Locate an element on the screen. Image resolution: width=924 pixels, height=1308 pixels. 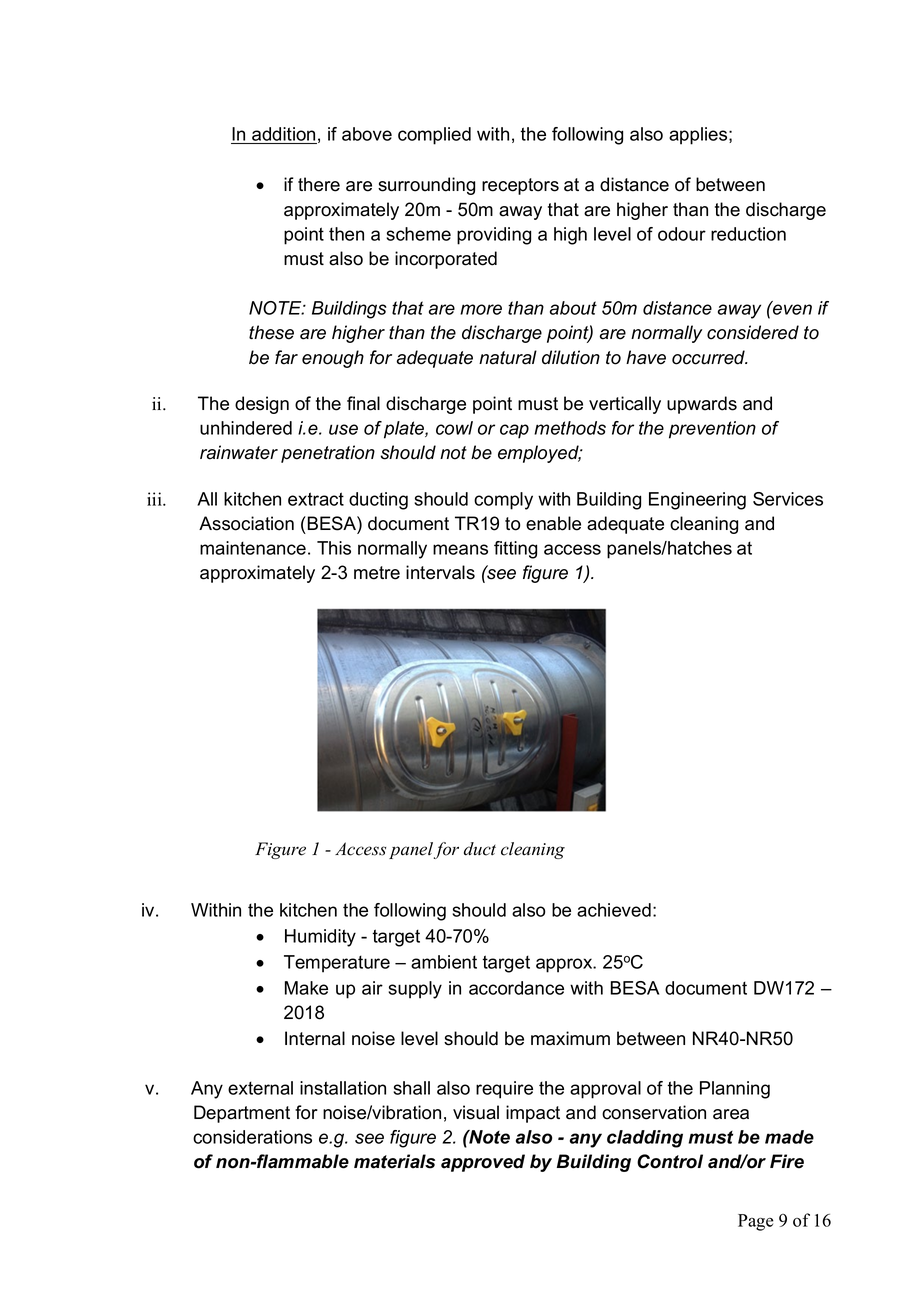
approved is located at coordinates (483, 1163).
